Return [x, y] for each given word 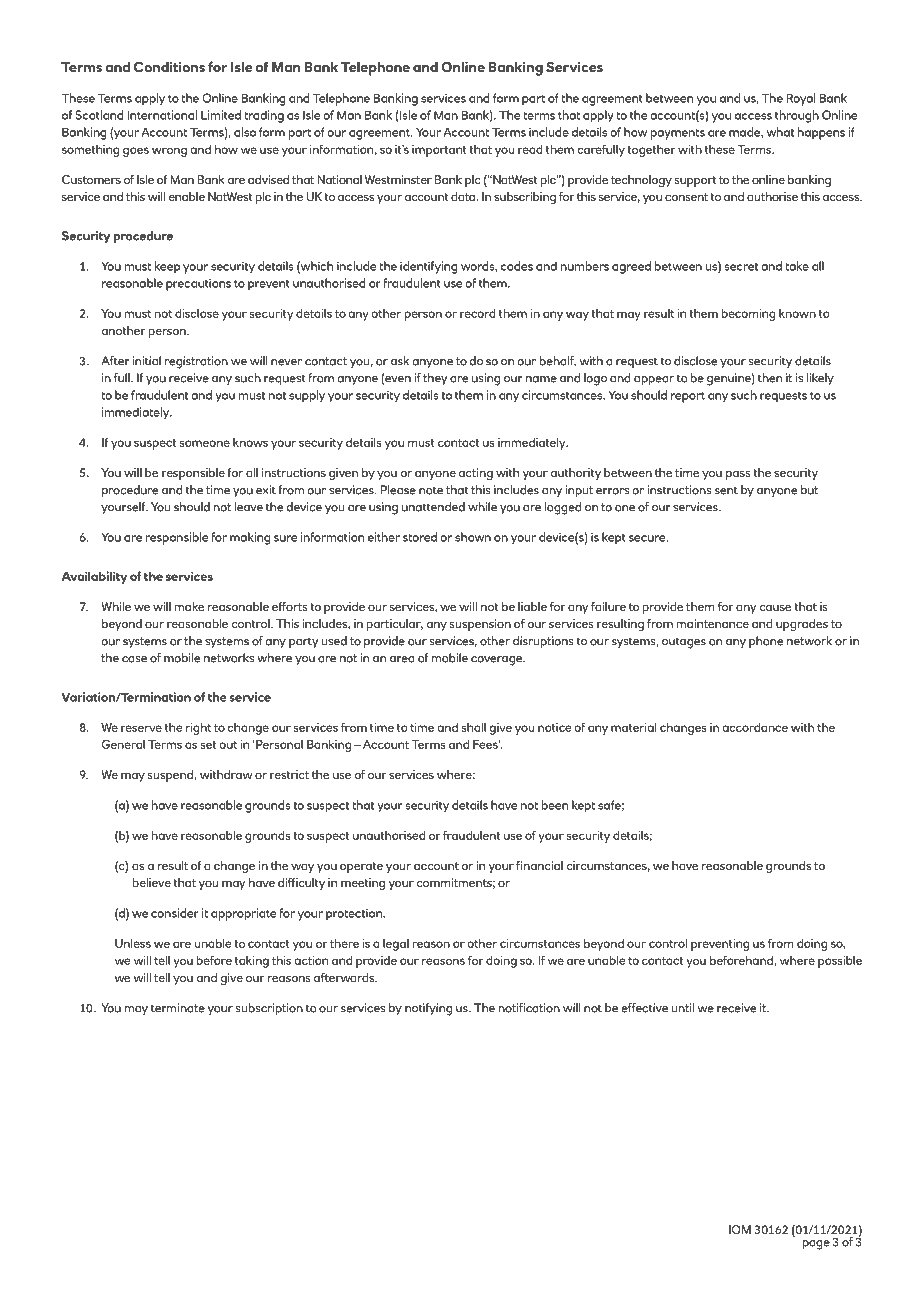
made [745, 132]
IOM [740, 1229]
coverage [497, 661]
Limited [221, 115]
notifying [428, 1009]
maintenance [713, 623]
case [134, 659]
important [439, 151]
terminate [178, 1008]
